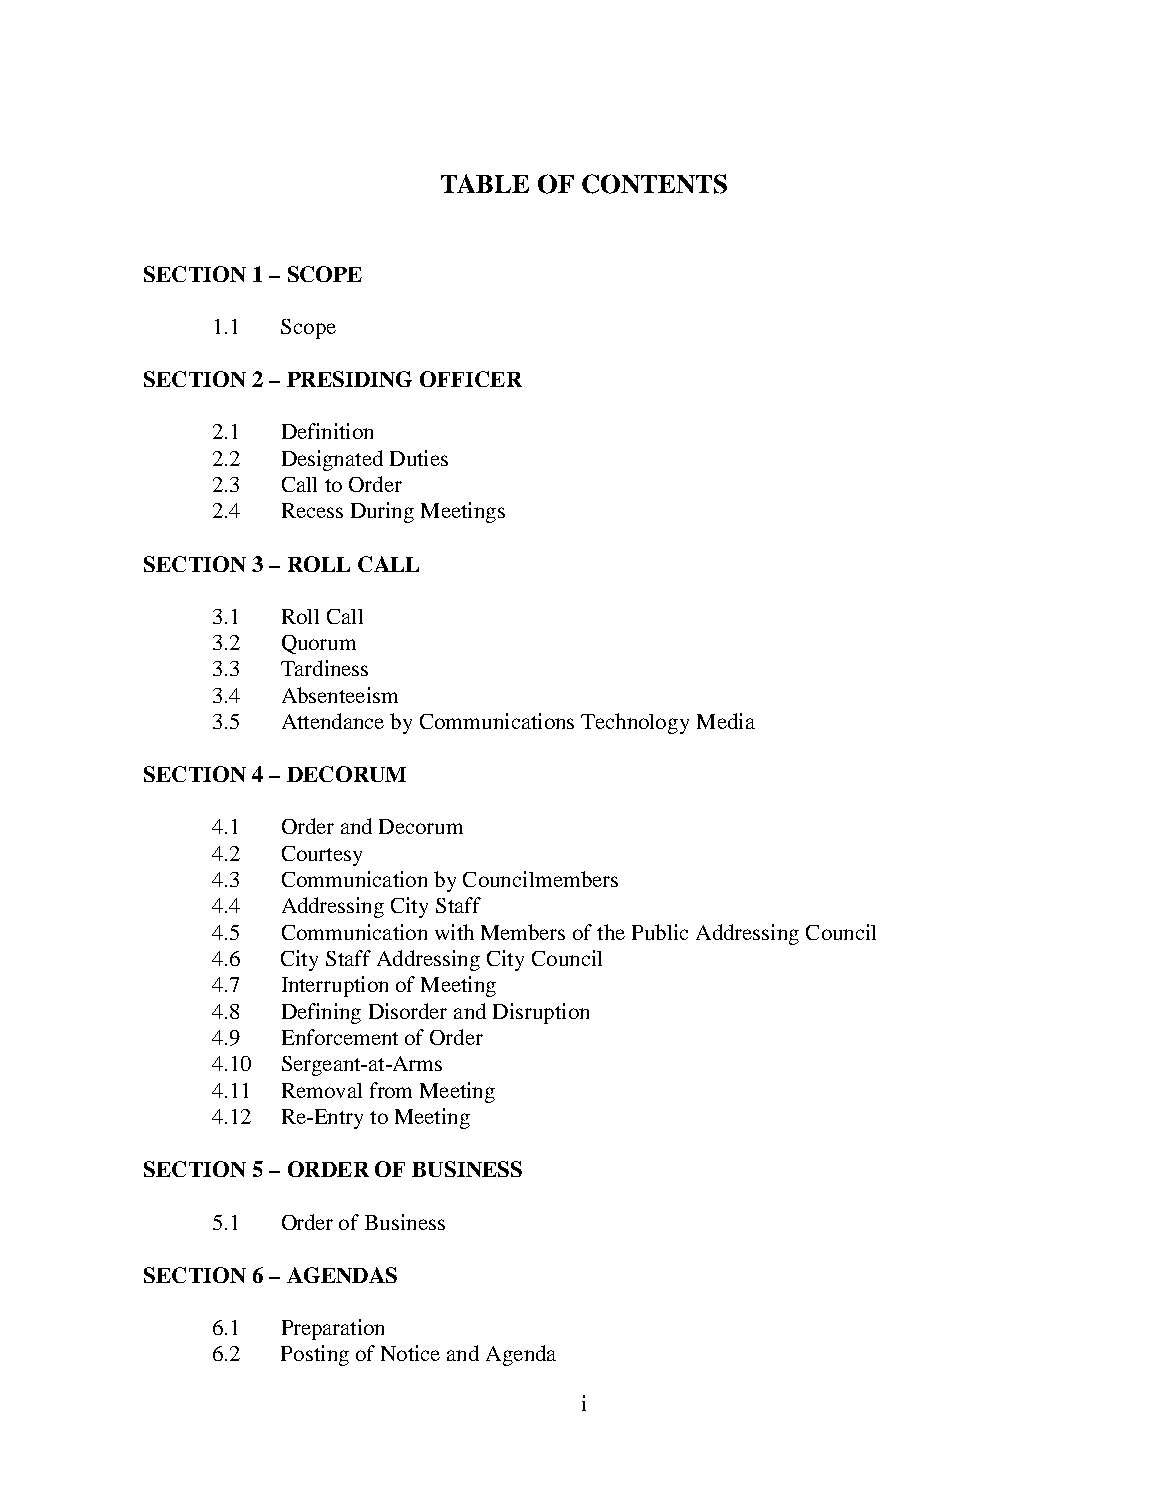 Image resolution: width=1168 pixels, height=1512 pixels. I want to click on Public, so click(660, 932).
